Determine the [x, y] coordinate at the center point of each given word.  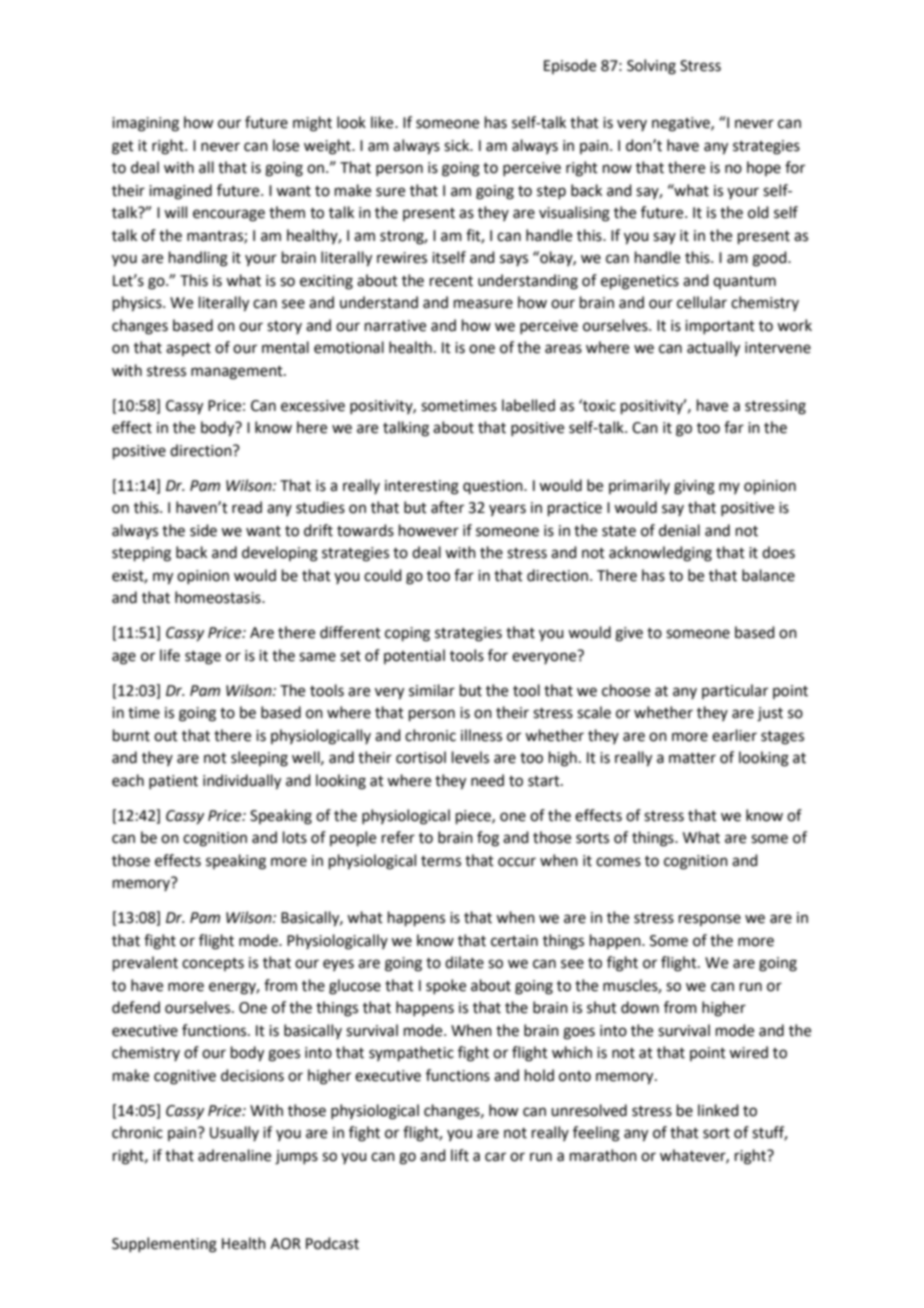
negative [682, 124]
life [170, 655]
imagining [145, 124]
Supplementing [164, 1245]
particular [735, 691]
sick [458, 145]
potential [414, 656]
